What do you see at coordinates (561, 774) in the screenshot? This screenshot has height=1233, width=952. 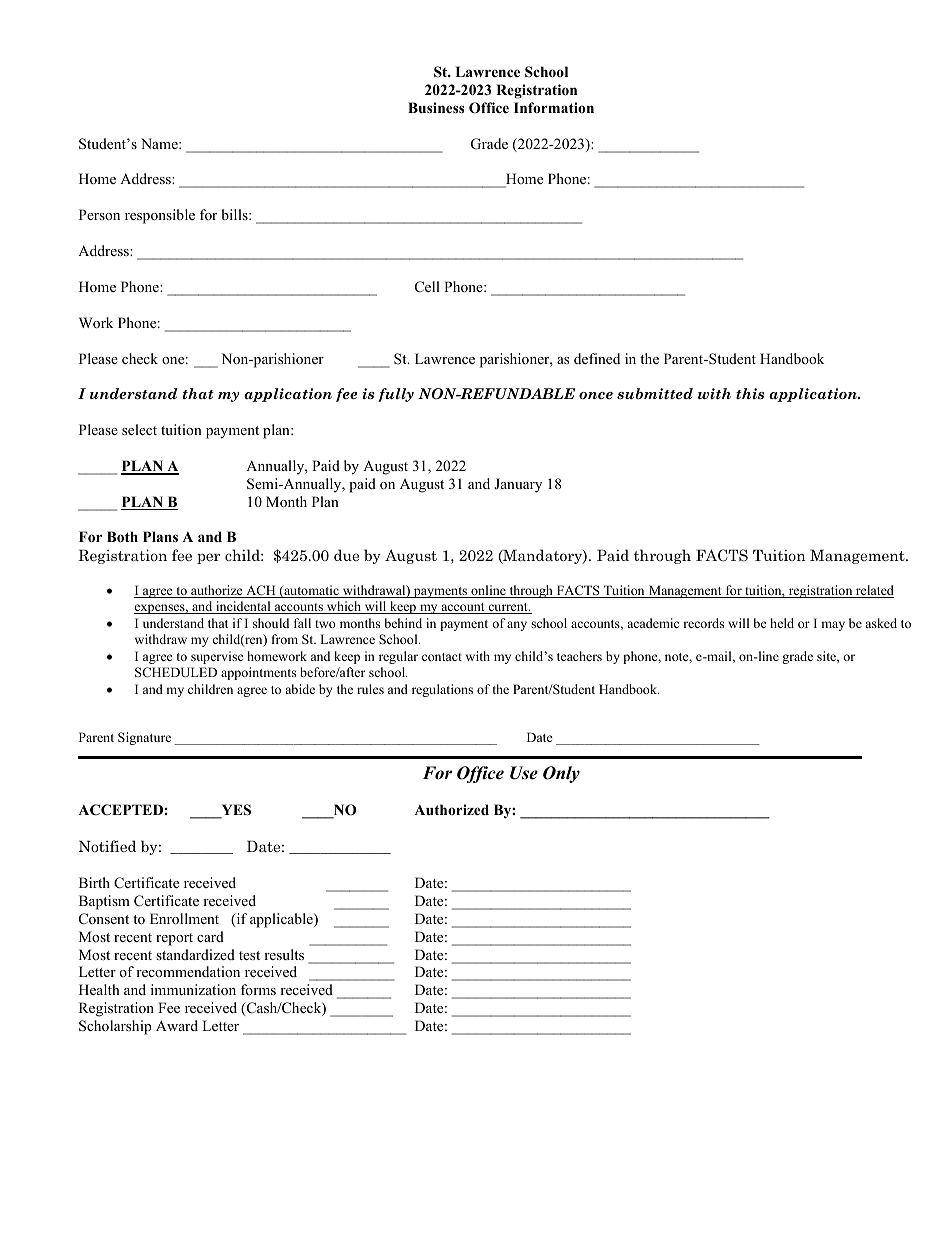 I see `Only` at bounding box center [561, 774].
